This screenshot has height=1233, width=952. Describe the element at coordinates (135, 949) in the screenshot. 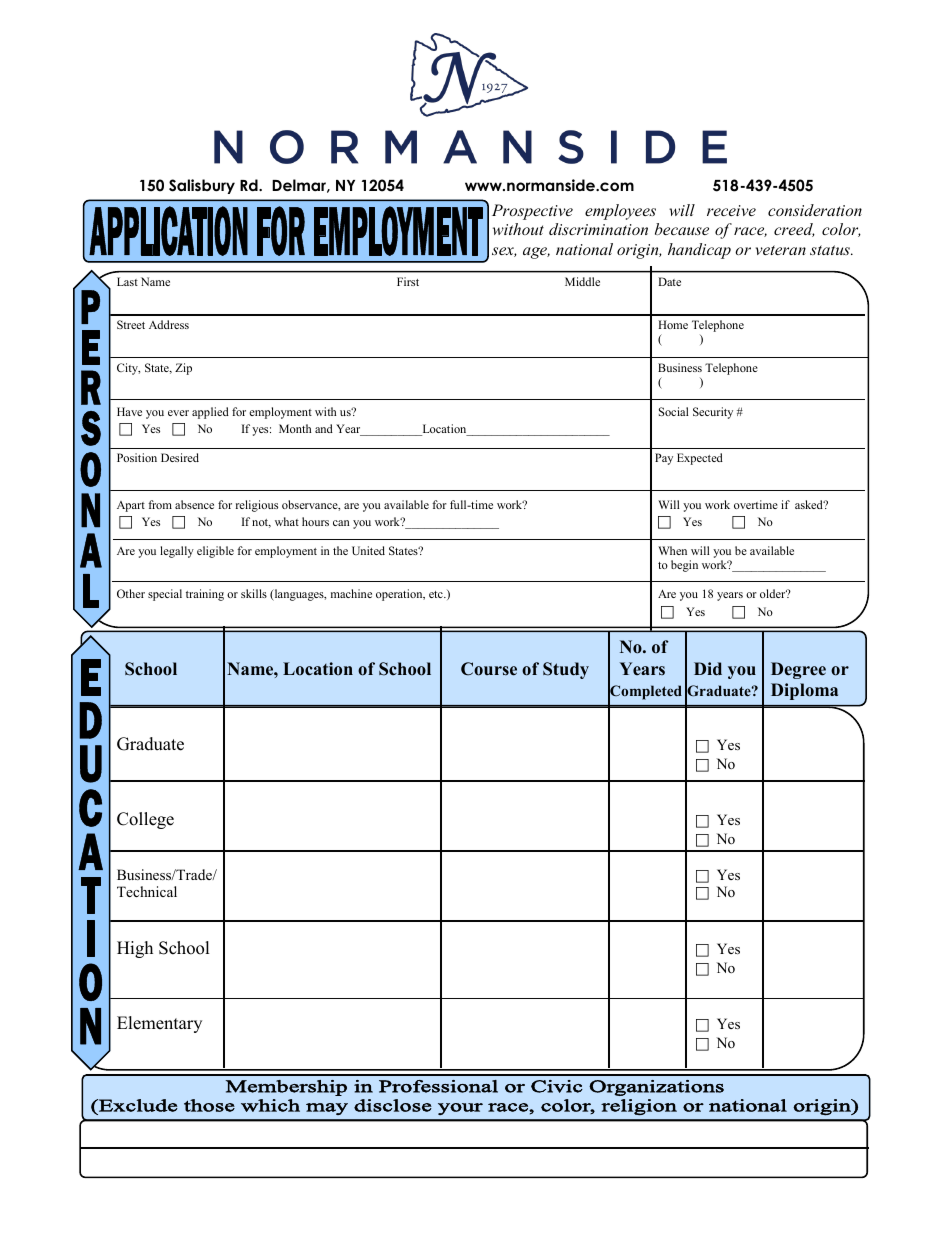

I see `High` at that location.
